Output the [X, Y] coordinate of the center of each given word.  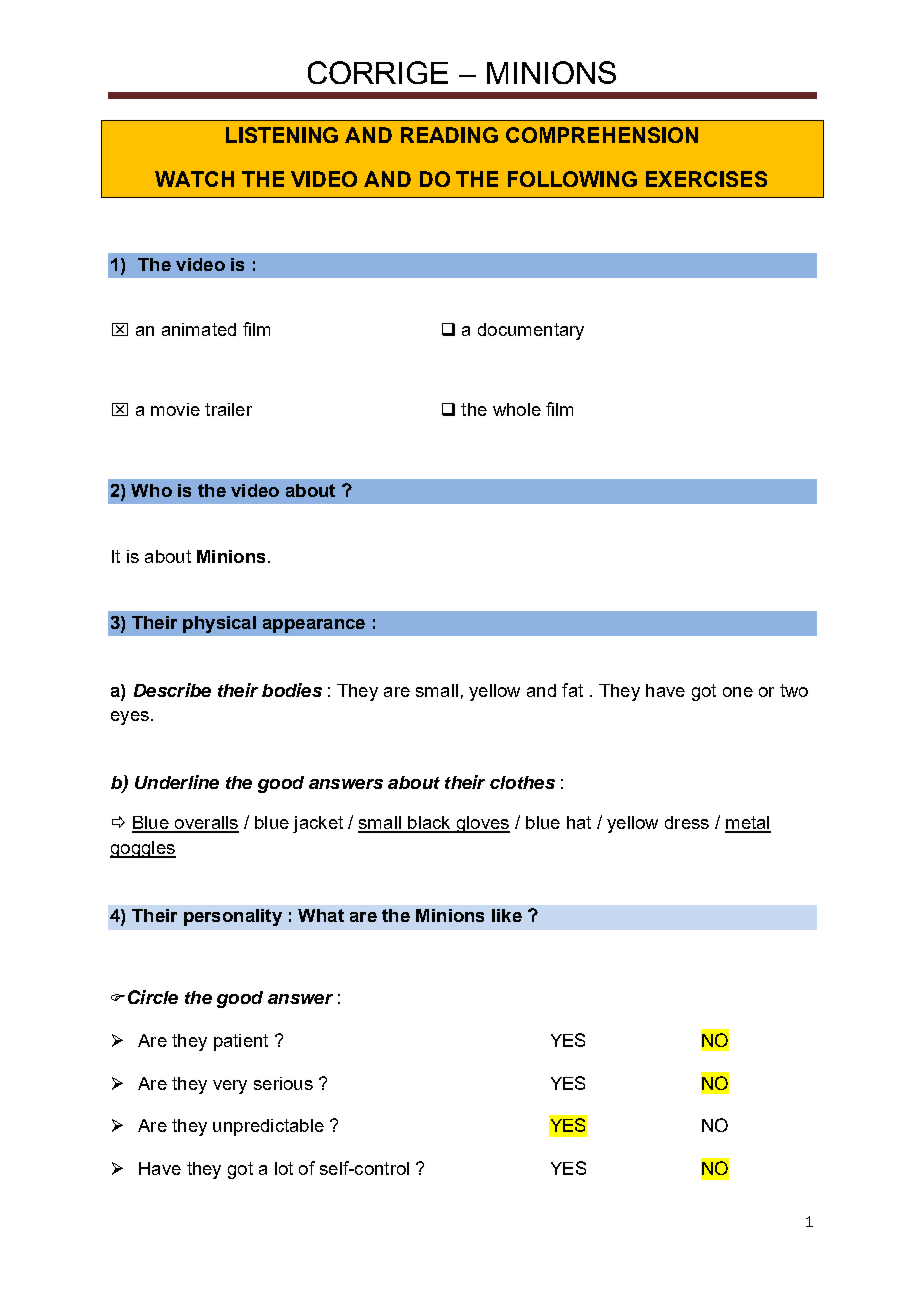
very [230, 1087]
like [507, 915]
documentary [531, 331]
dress [687, 822]
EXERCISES [706, 179]
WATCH [194, 179]
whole [517, 409]
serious [283, 1083]
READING [449, 135]
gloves [482, 824]
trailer [228, 409]
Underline [177, 782]
